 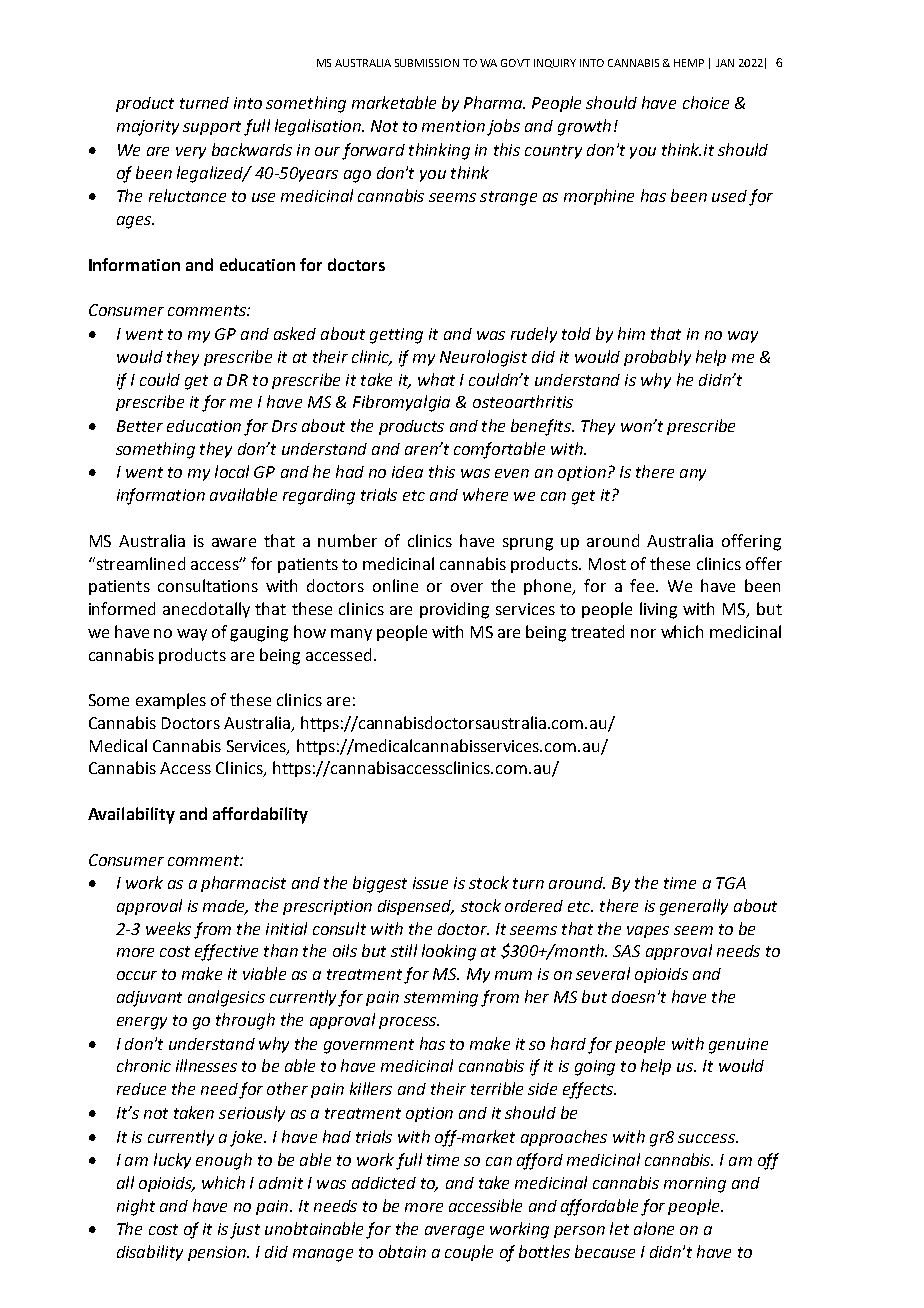 I want to click on pension, so click(x=218, y=1253).
